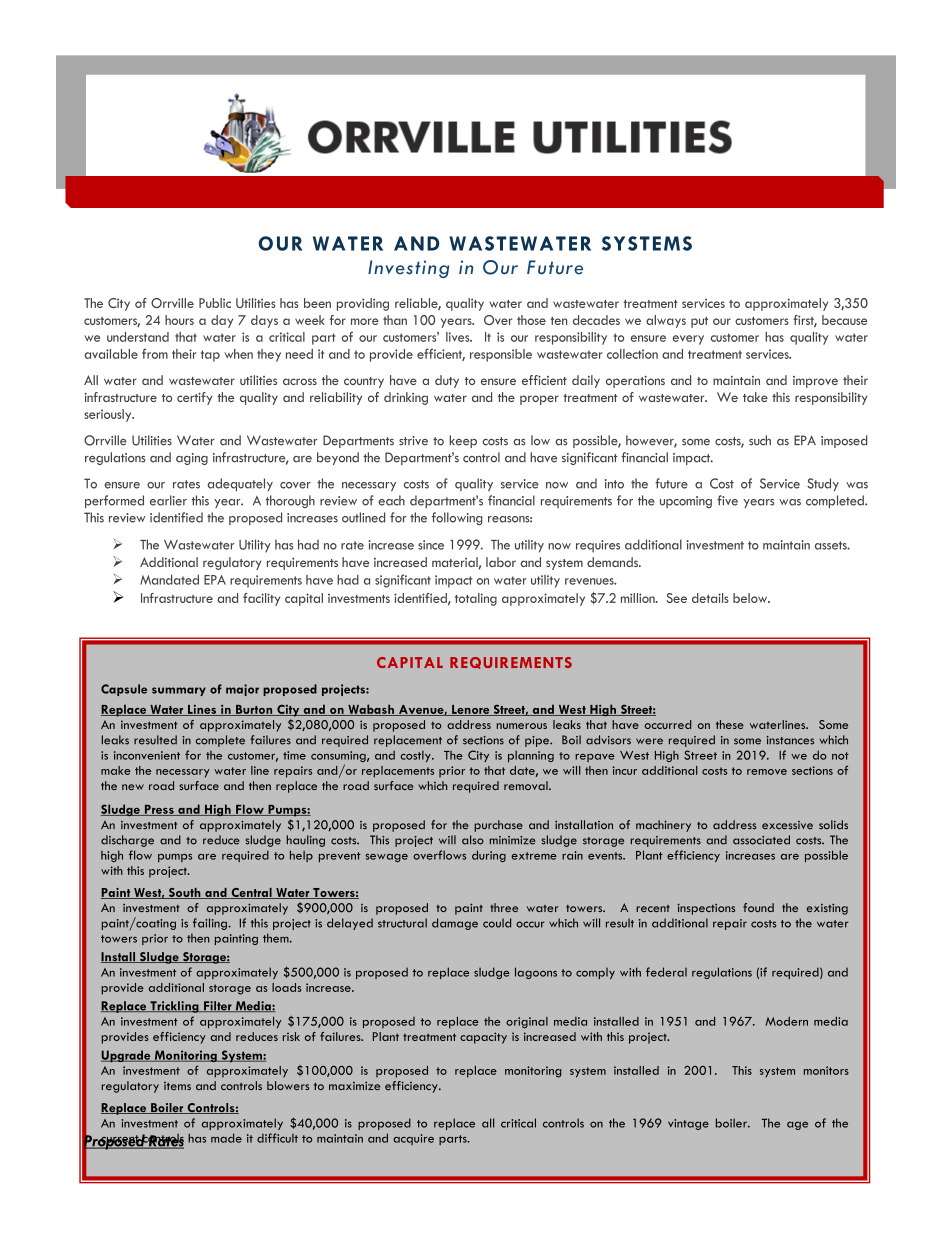 The width and height of the screenshot is (952, 1233). What do you see at coordinates (177, 1086) in the screenshot?
I see `items` at bounding box center [177, 1086].
